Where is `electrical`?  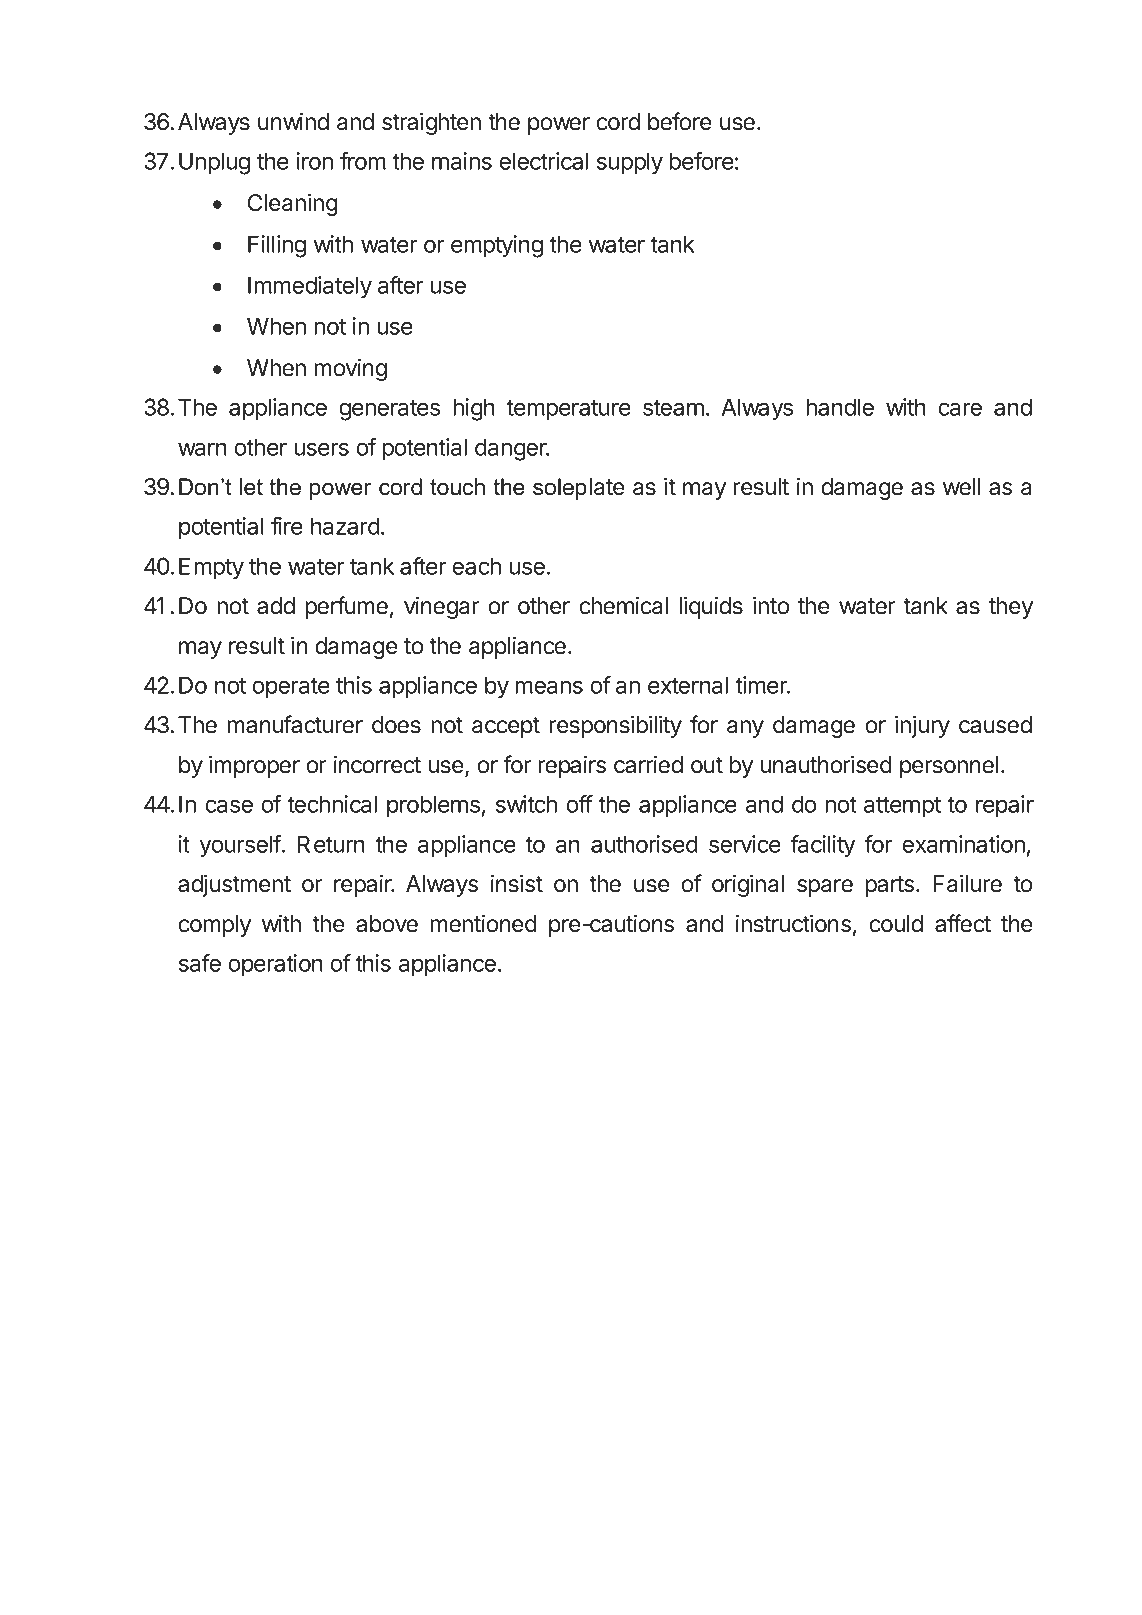 electrical is located at coordinates (543, 161).
